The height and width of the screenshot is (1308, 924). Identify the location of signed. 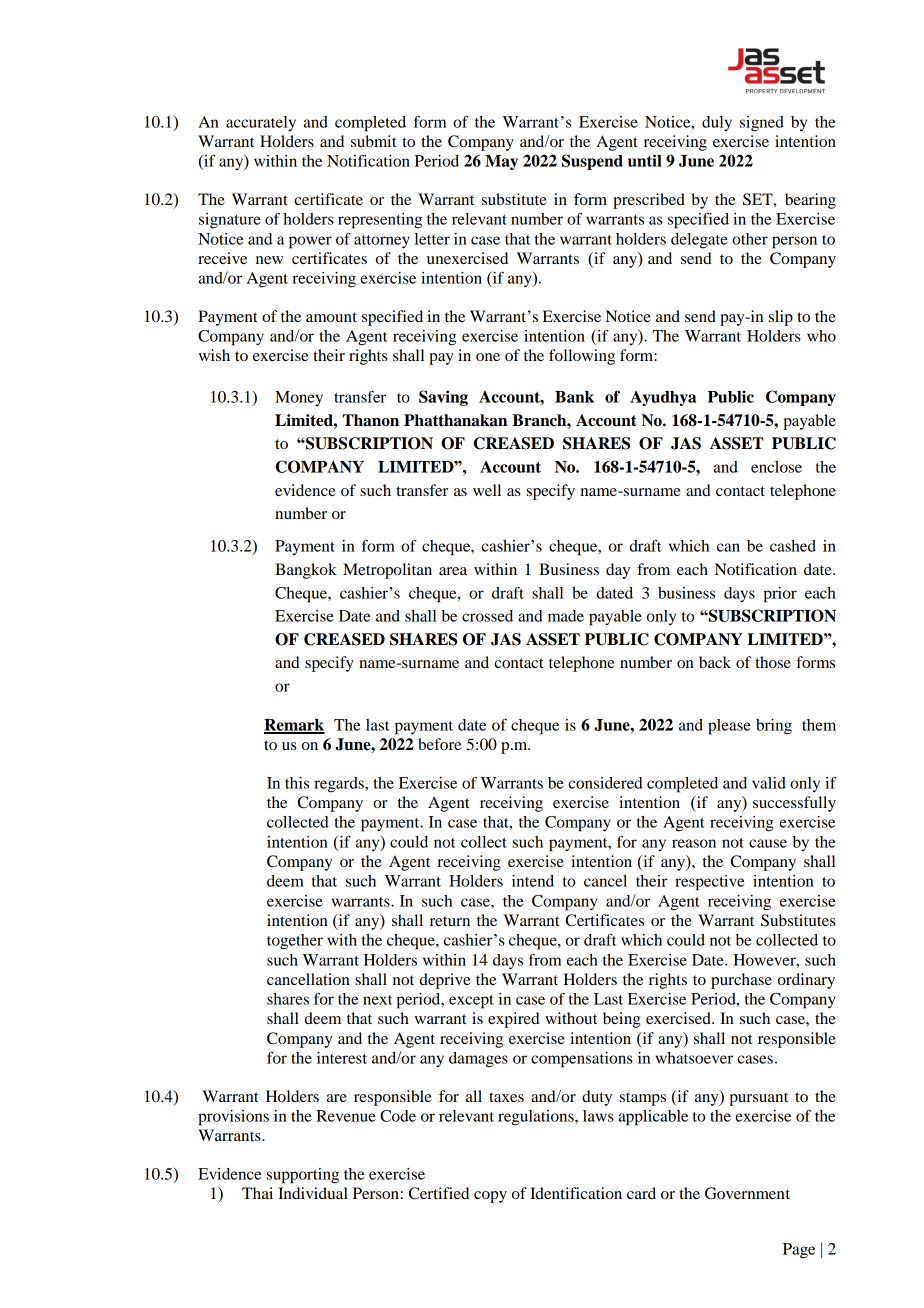
(762, 124).
